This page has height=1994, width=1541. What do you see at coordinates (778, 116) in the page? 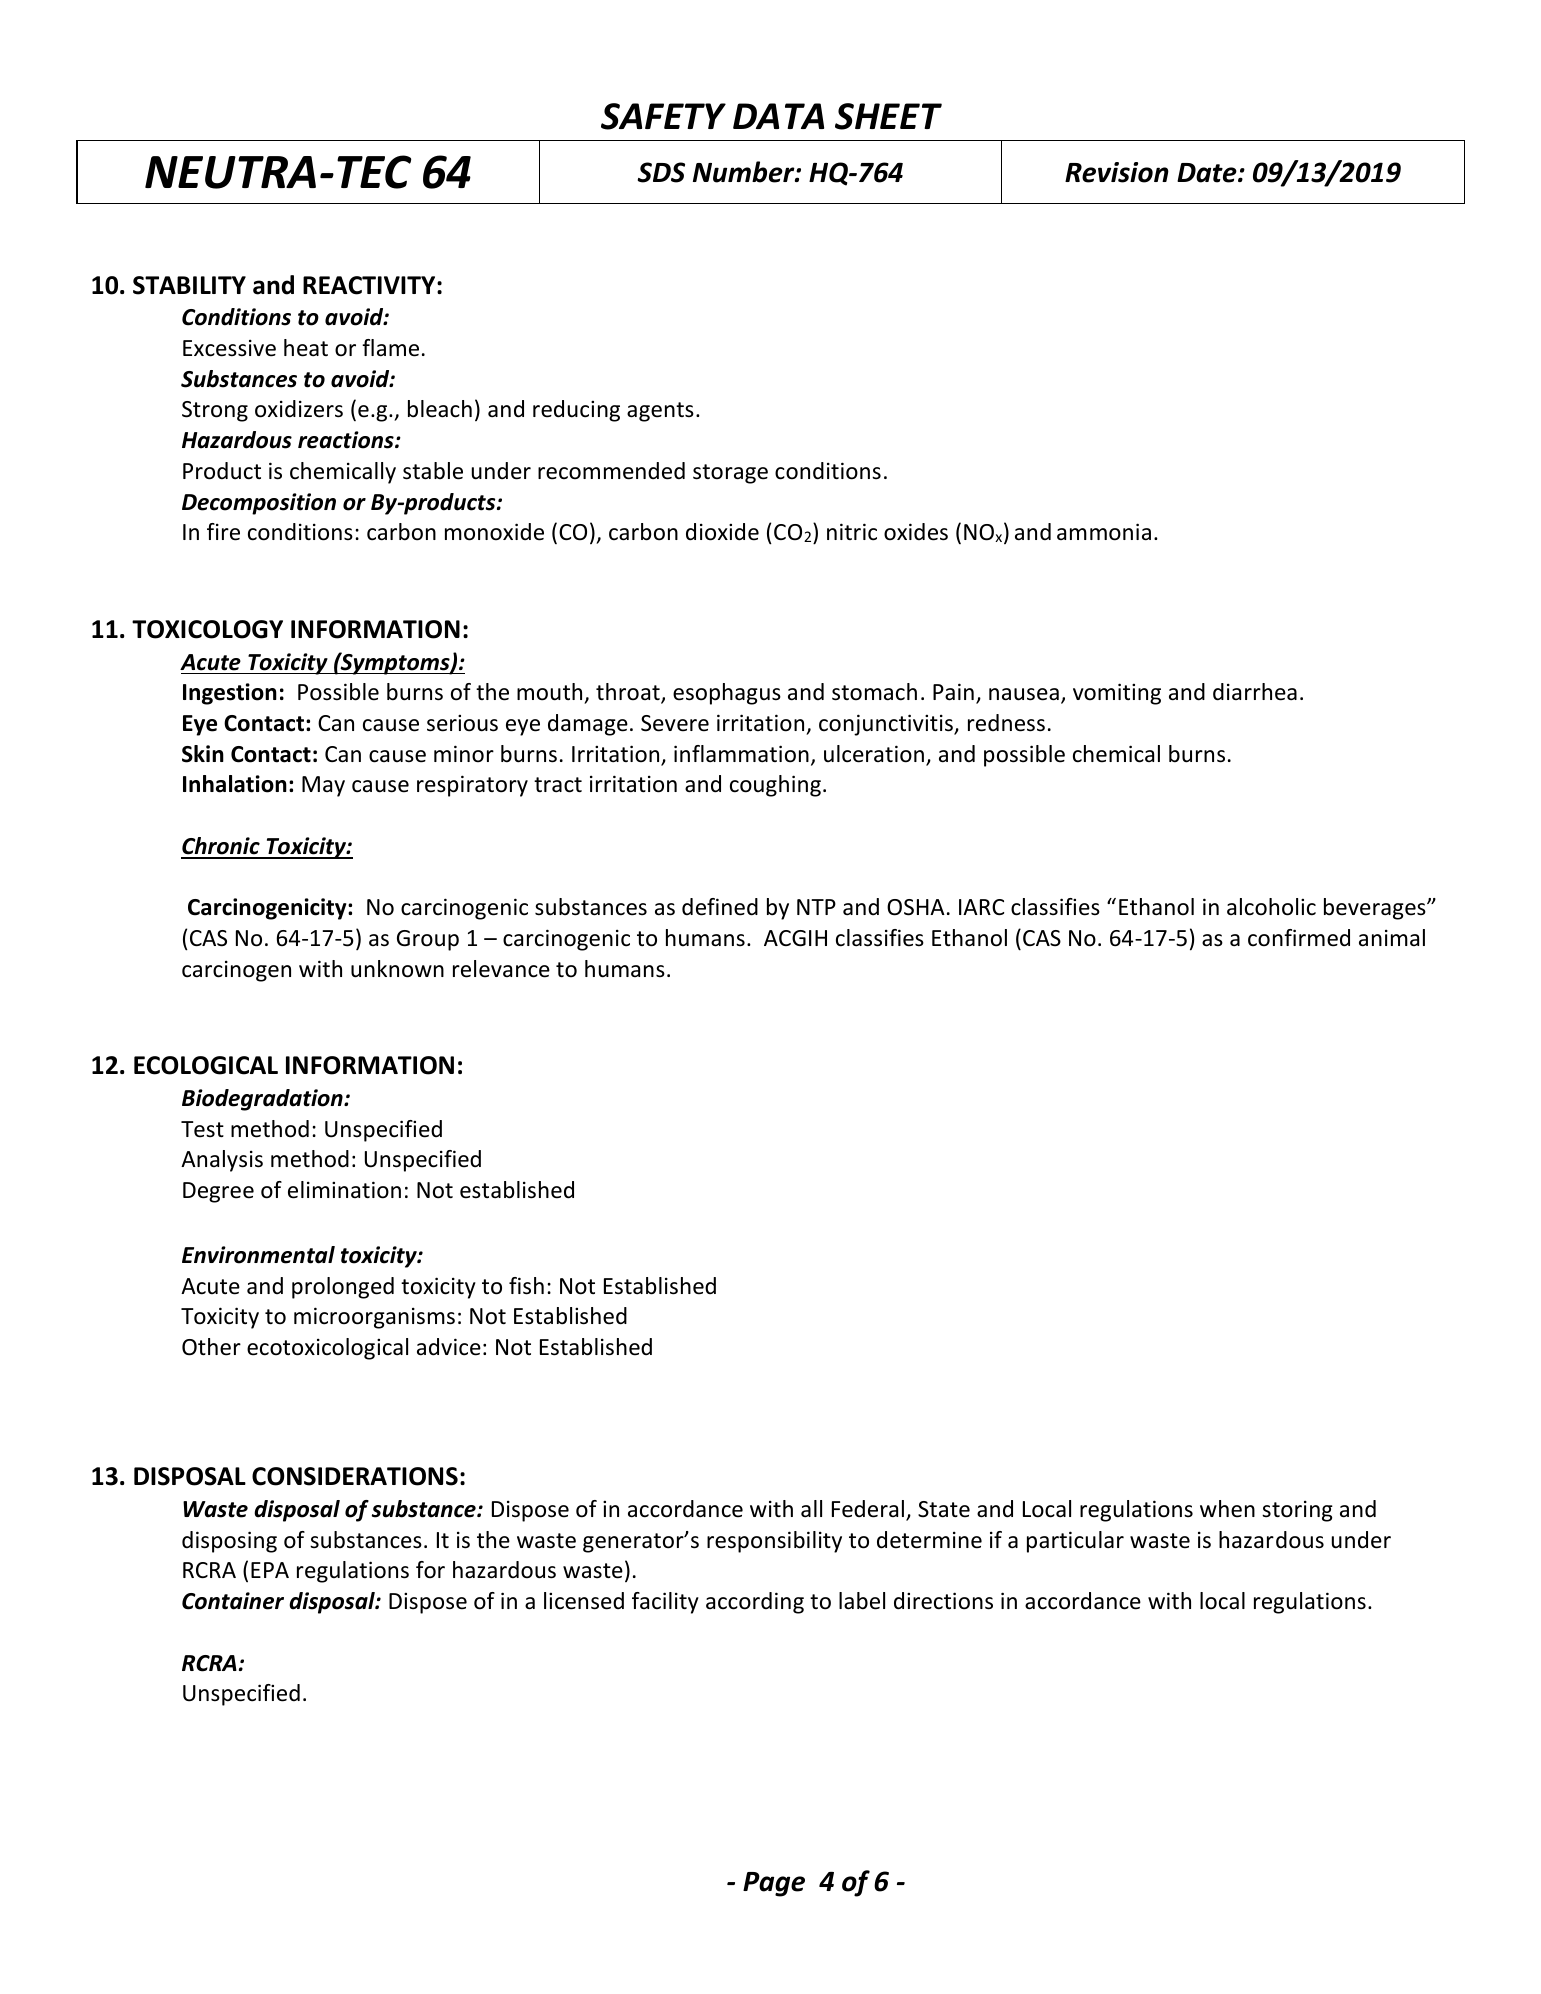
I see `DATA` at bounding box center [778, 116].
